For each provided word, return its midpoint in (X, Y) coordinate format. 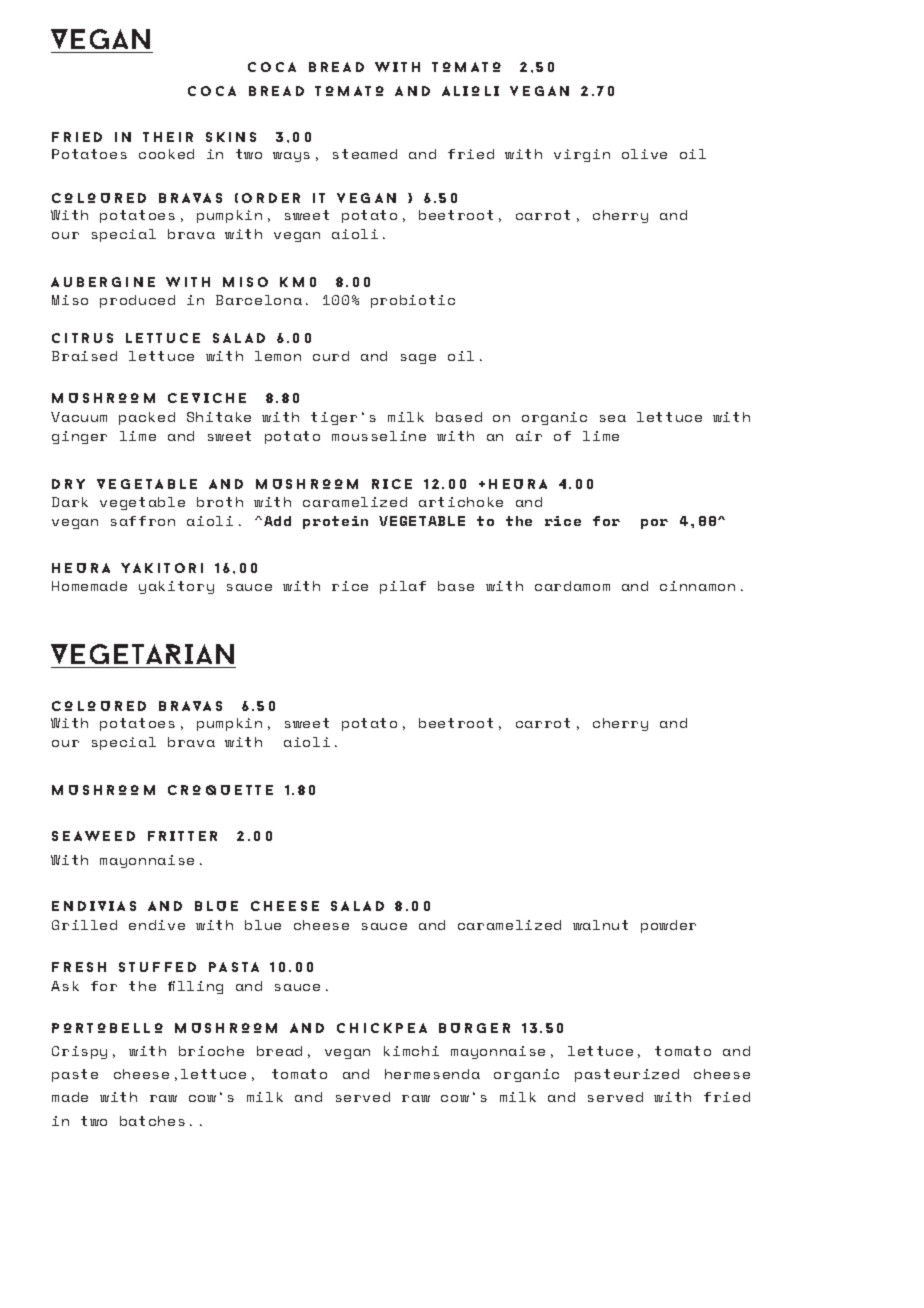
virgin (582, 155)
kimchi (411, 1051)
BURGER (474, 1028)
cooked (166, 154)
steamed (365, 154)
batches (152, 1121)
